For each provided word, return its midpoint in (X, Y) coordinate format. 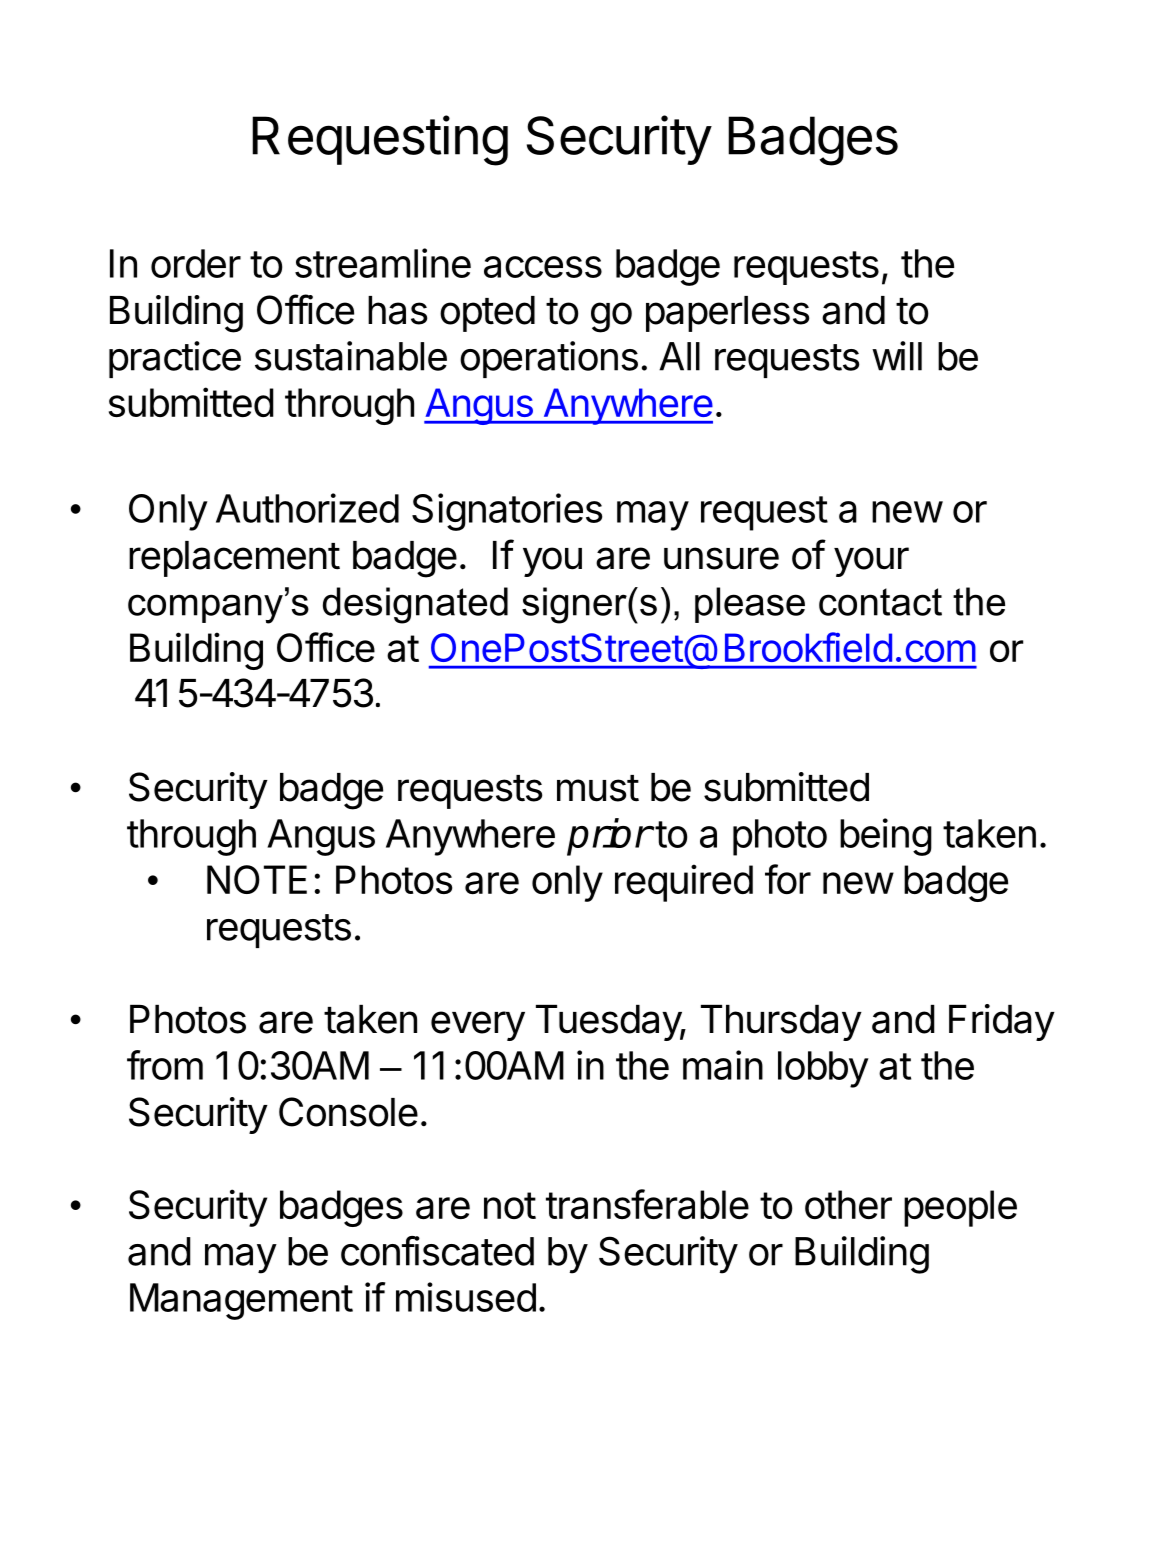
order (196, 263)
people (960, 1208)
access (543, 267)
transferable (647, 1204)
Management (241, 1301)
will (897, 356)
